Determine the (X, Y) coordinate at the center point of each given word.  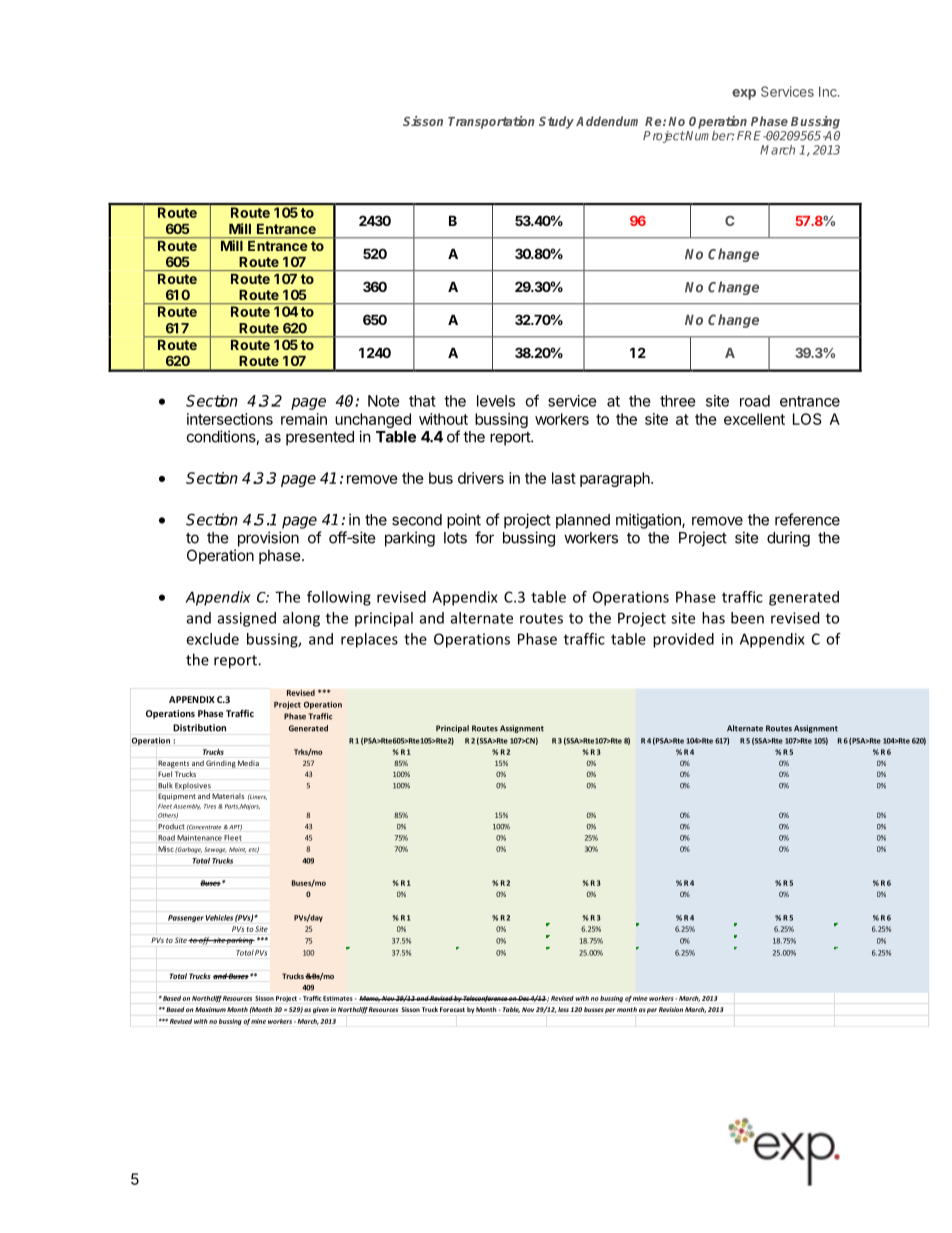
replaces (369, 640)
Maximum (210, 1009)
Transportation (491, 122)
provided (683, 640)
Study (556, 122)
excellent (754, 419)
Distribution (199, 728)
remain (304, 419)
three (678, 401)
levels (496, 401)
